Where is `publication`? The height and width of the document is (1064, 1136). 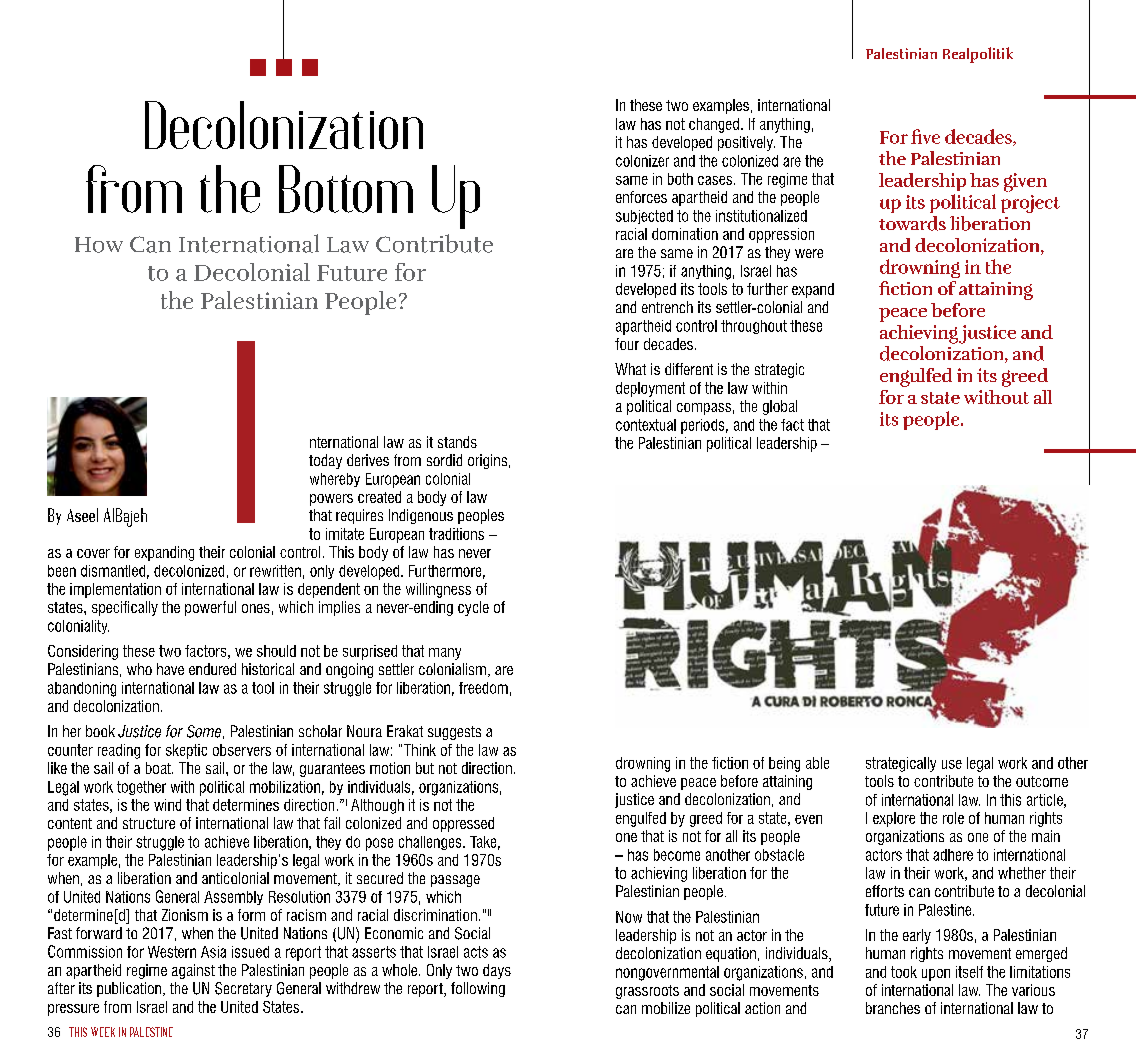
publication is located at coordinates (130, 989).
